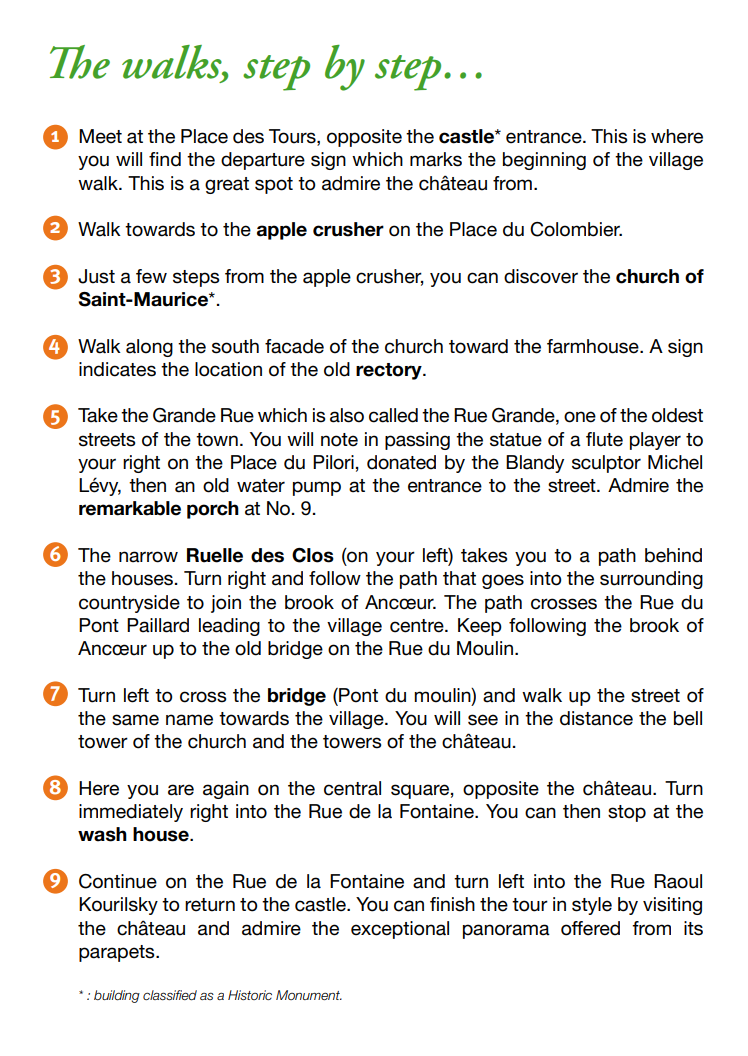 The image size is (748, 1056). I want to click on town, so click(217, 440).
